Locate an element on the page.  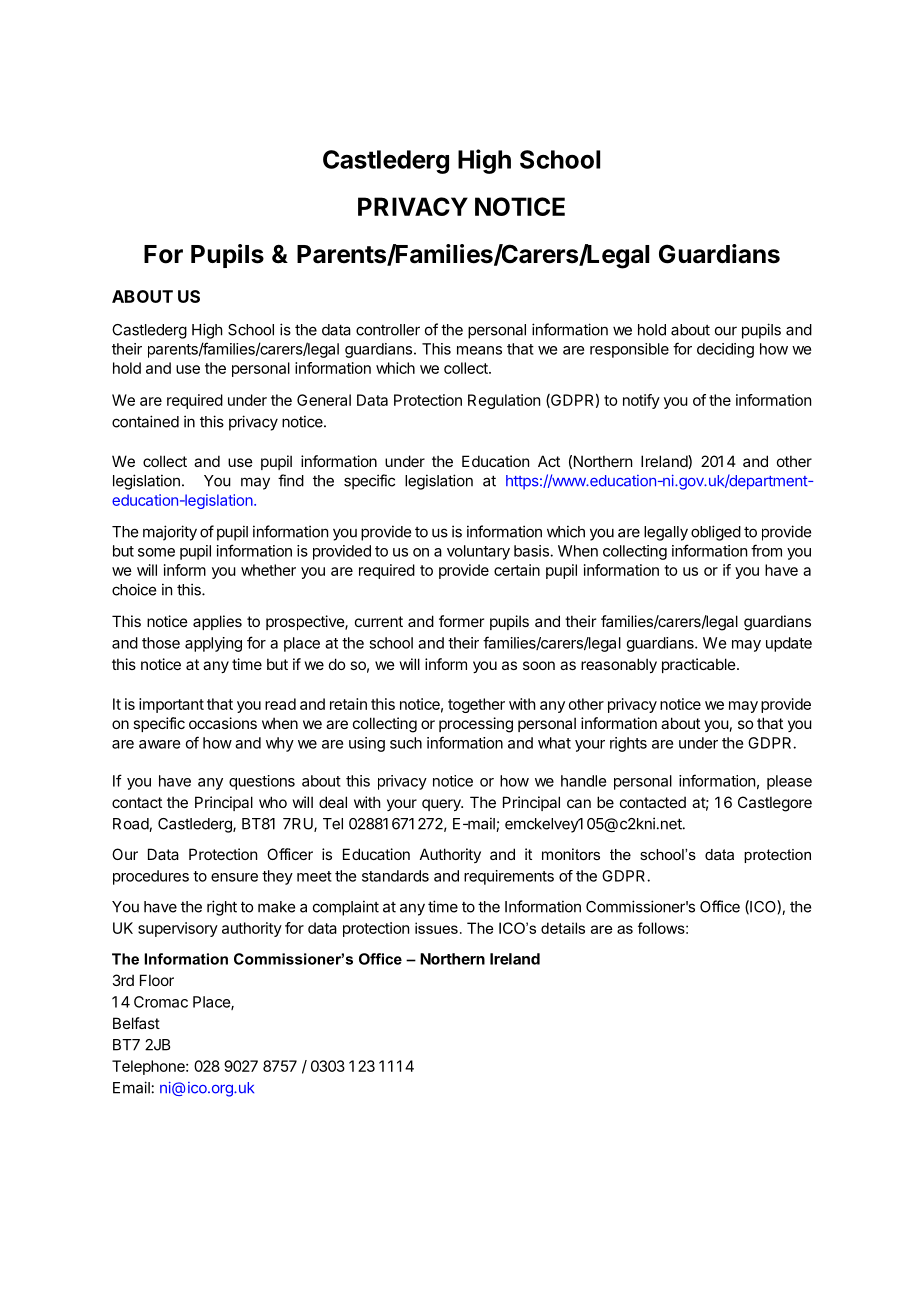
issues is located at coordinates (436, 928).
